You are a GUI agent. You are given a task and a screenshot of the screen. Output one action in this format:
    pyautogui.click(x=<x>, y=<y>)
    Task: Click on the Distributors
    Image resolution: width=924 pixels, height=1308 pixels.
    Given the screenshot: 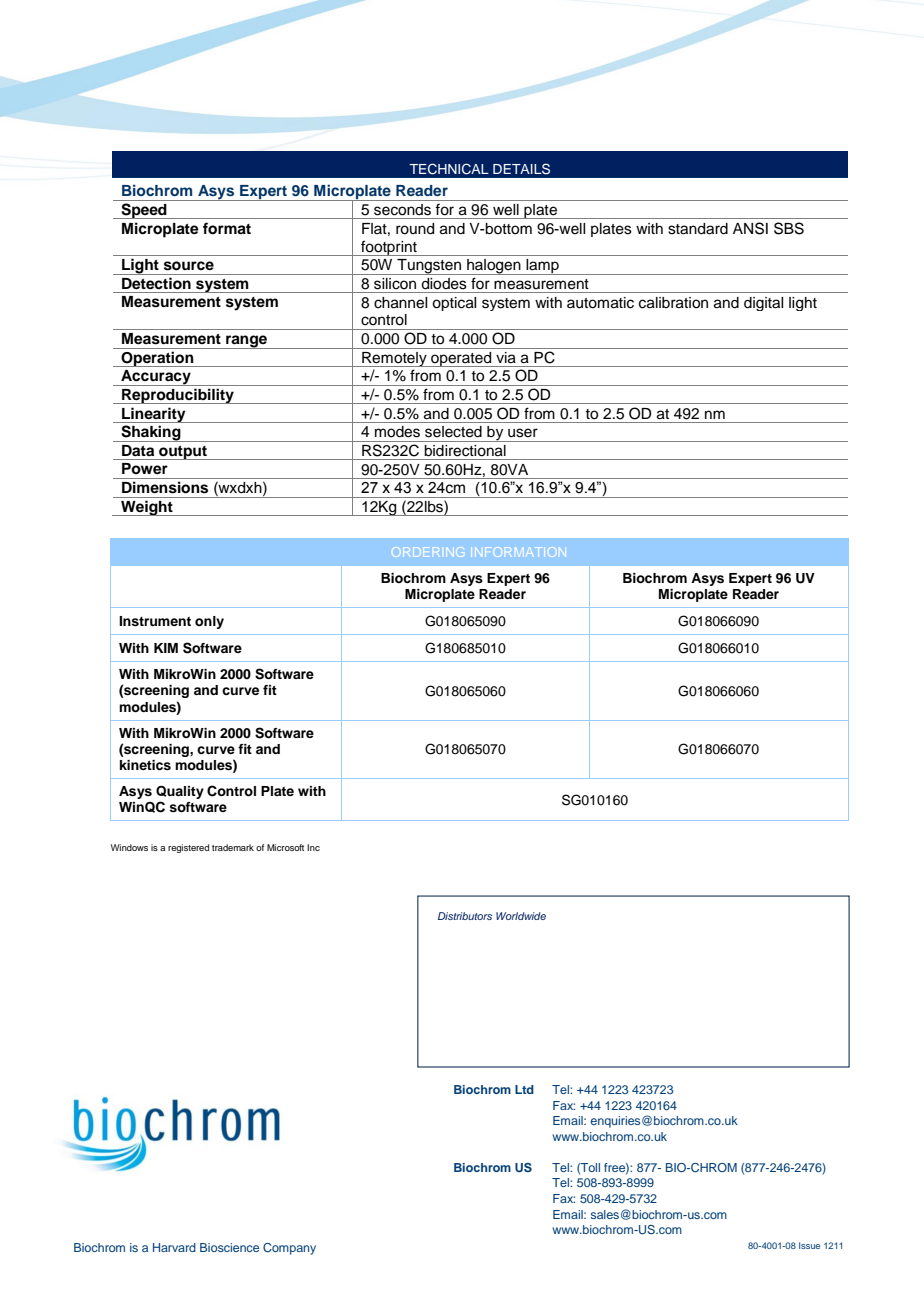 What is the action you would take?
    pyautogui.click(x=465, y=916)
